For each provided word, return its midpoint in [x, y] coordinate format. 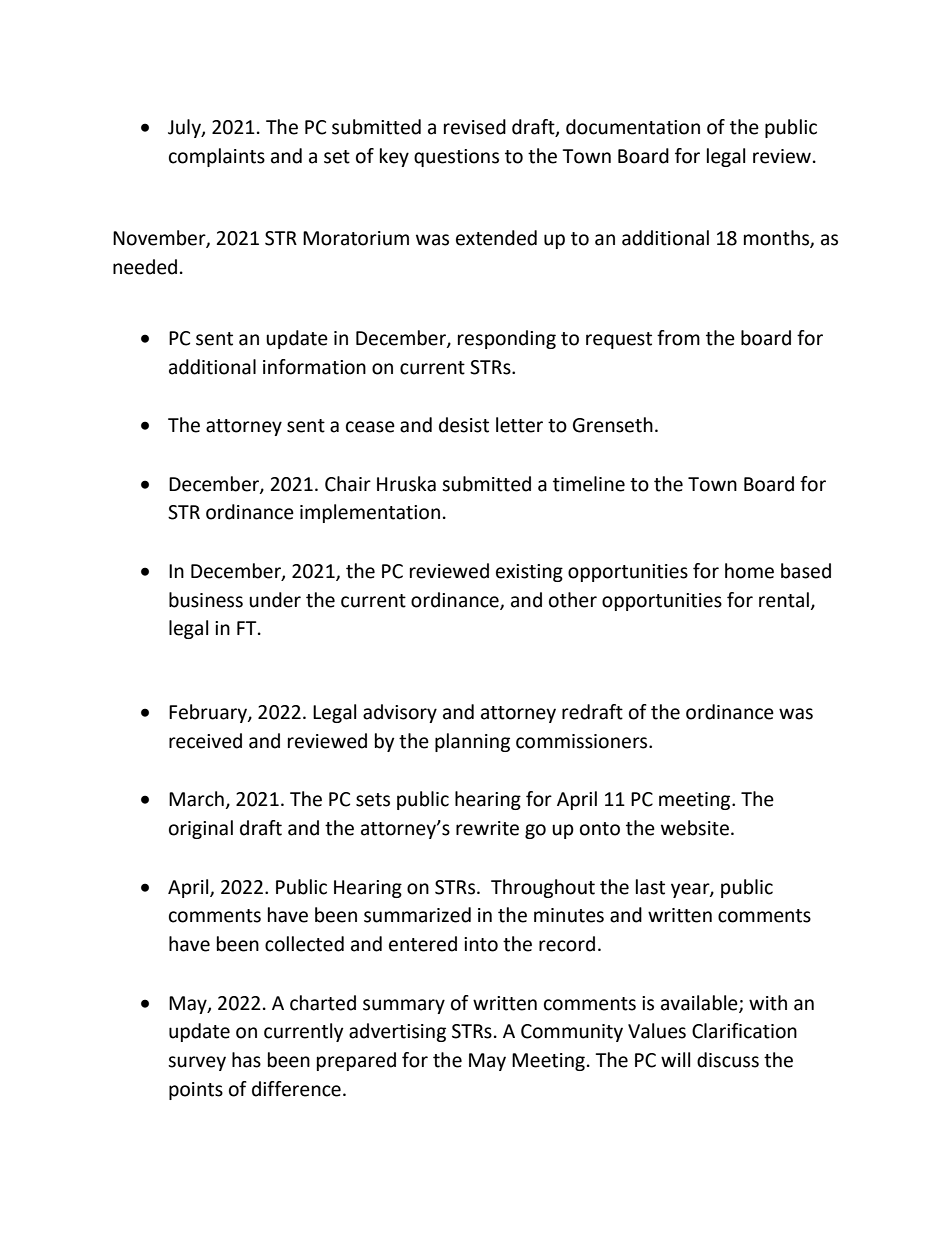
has [246, 1060]
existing [529, 573]
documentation [633, 127]
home [749, 571]
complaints [217, 157]
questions [456, 158]
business [206, 600]
